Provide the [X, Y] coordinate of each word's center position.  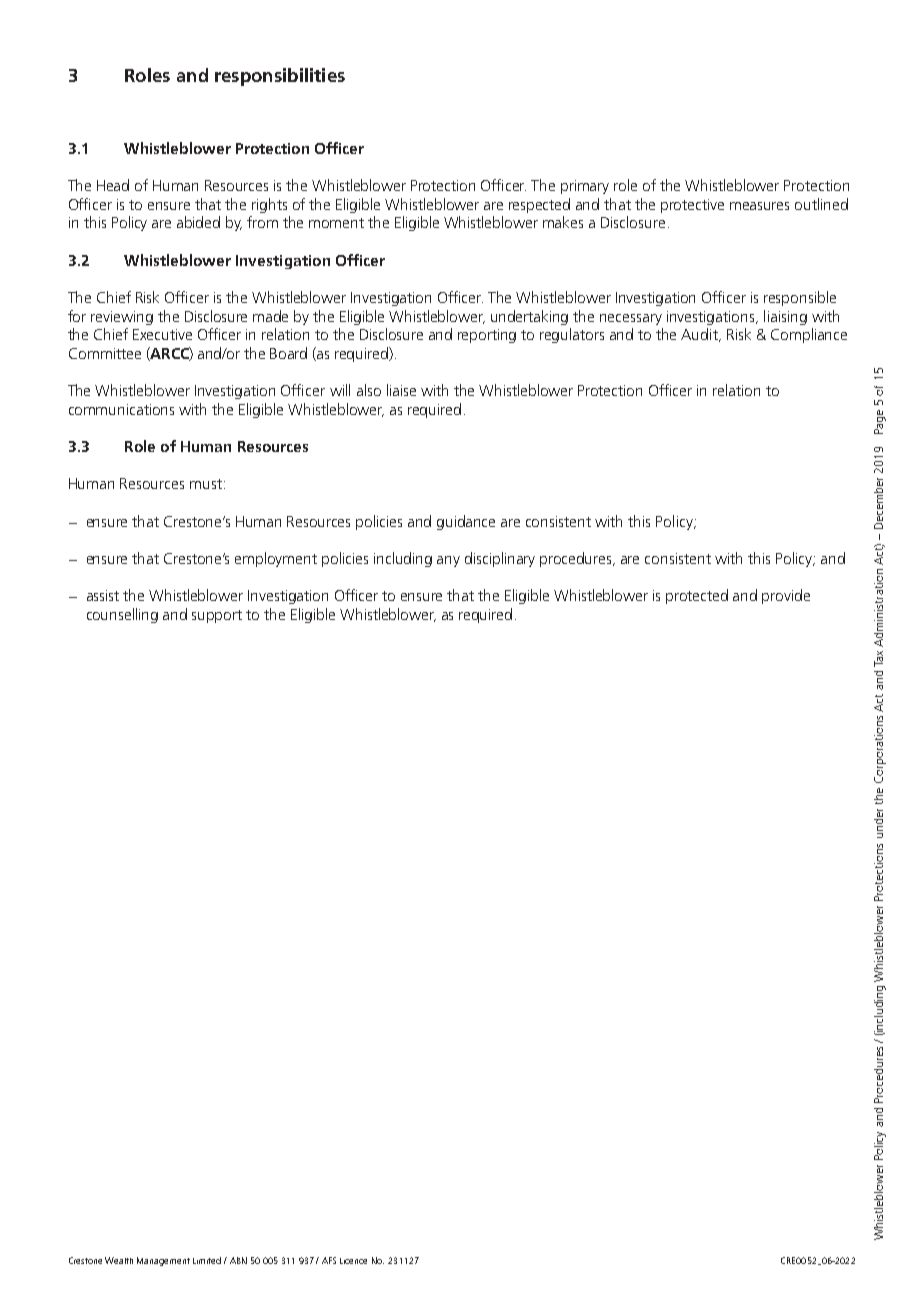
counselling [122, 615]
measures [759, 206]
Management [163, 1261]
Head [113, 185]
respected [539, 205]
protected [697, 596]
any [448, 561]
